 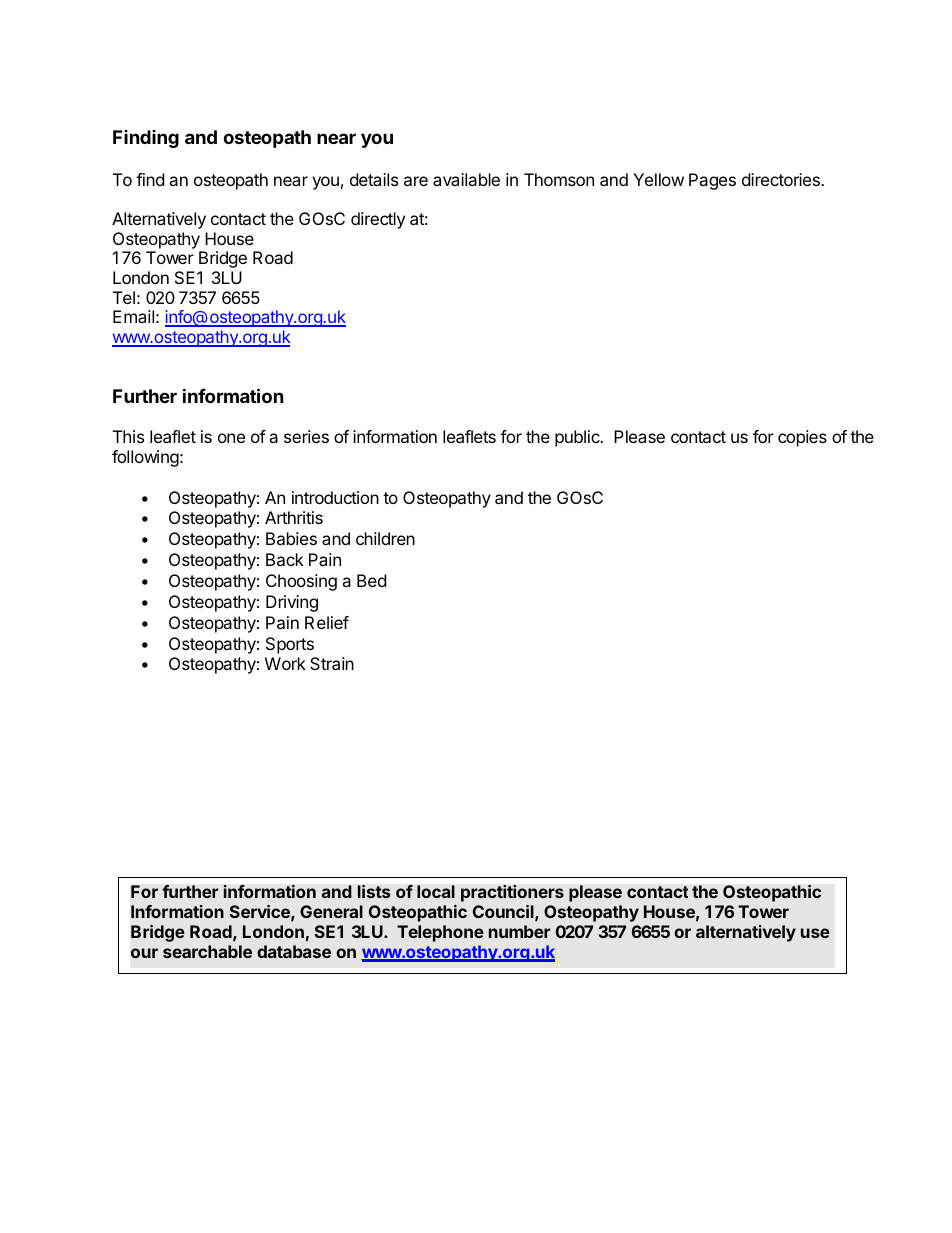 I want to click on Pages, so click(x=712, y=181).
